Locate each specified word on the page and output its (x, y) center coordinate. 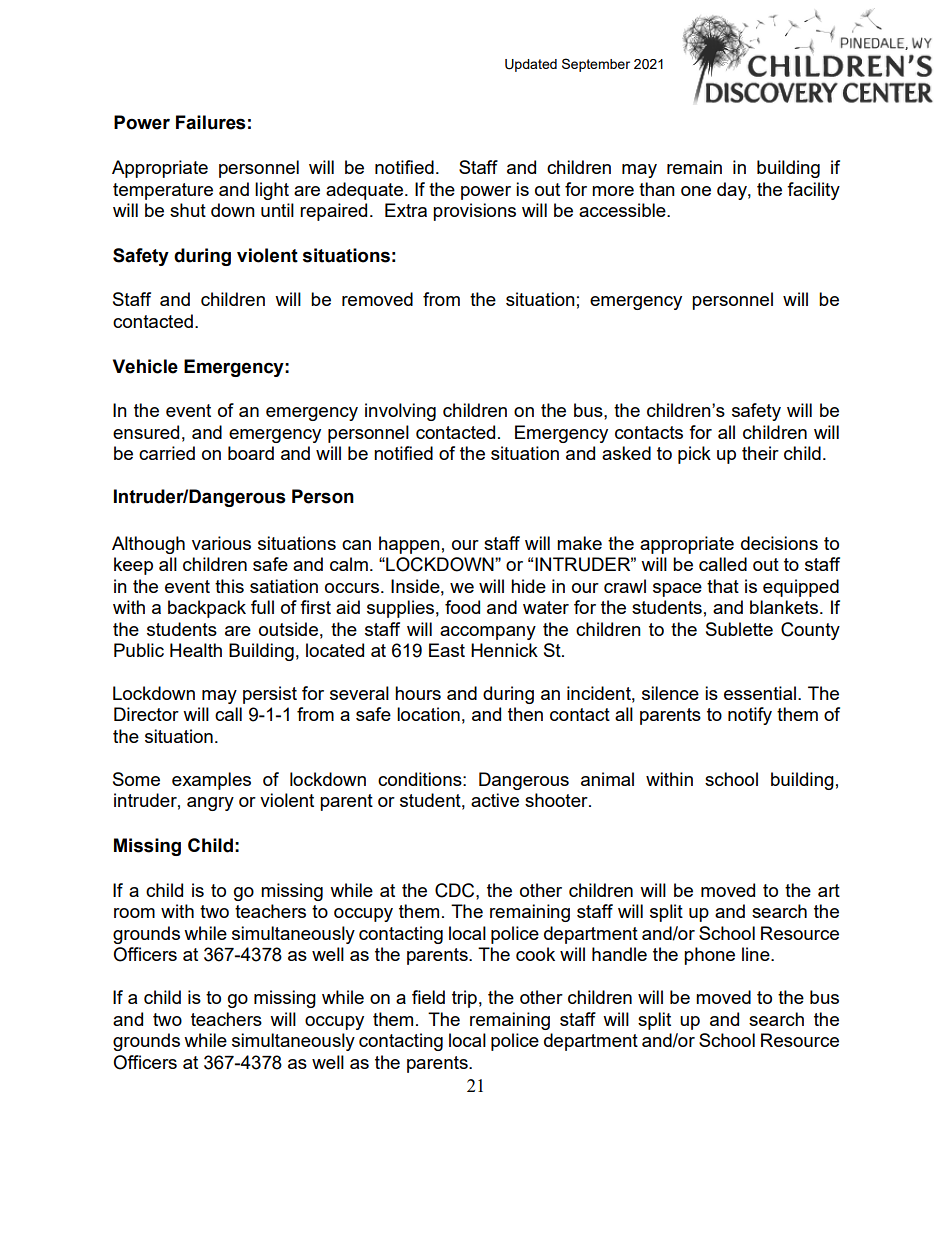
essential (760, 693)
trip (464, 999)
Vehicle (145, 366)
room (134, 913)
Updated (531, 65)
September (596, 65)
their (760, 453)
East (447, 650)
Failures (211, 122)
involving (400, 412)
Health (196, 650)
